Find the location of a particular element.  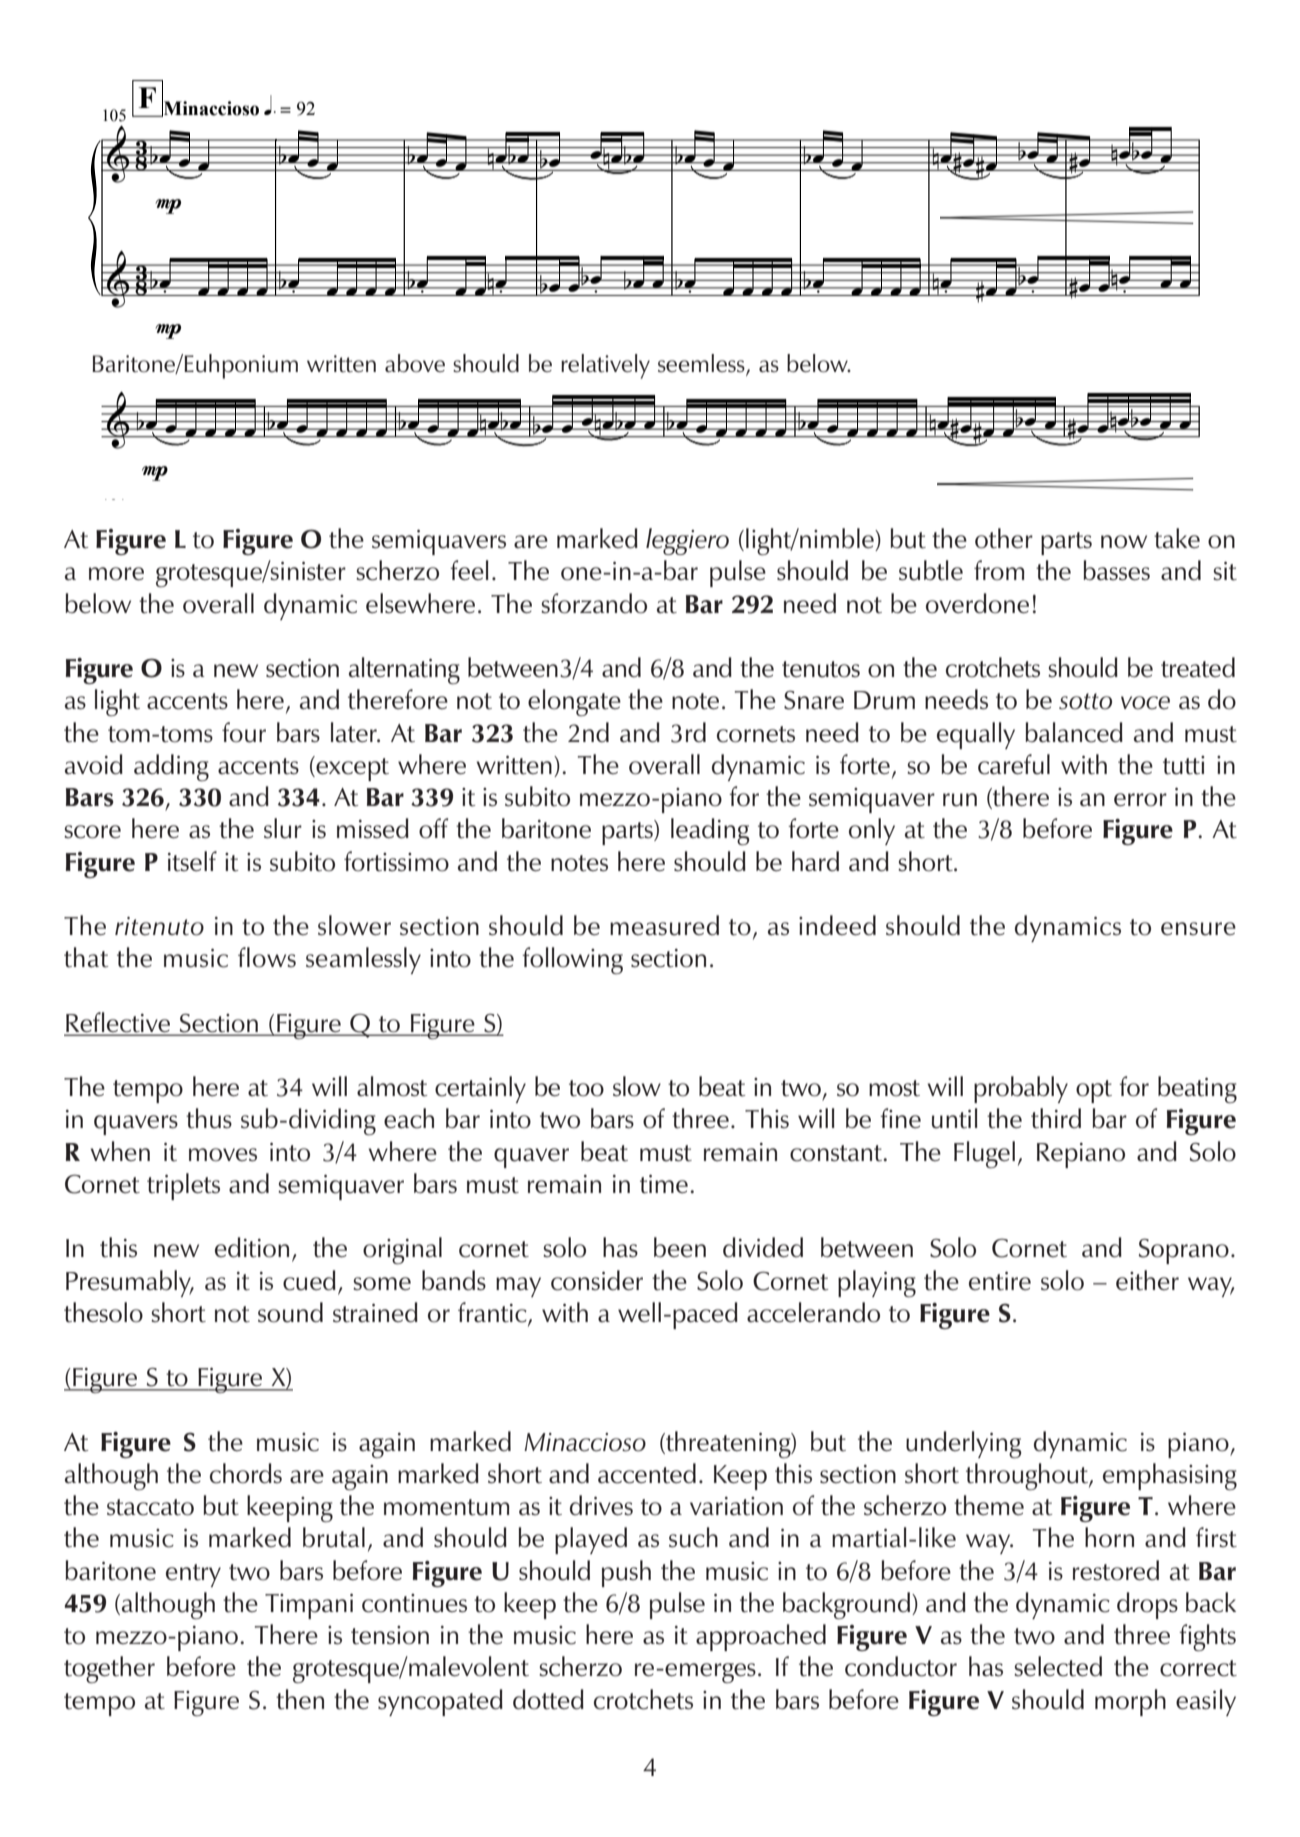

sotto is located at coordinates (1085, 701).
